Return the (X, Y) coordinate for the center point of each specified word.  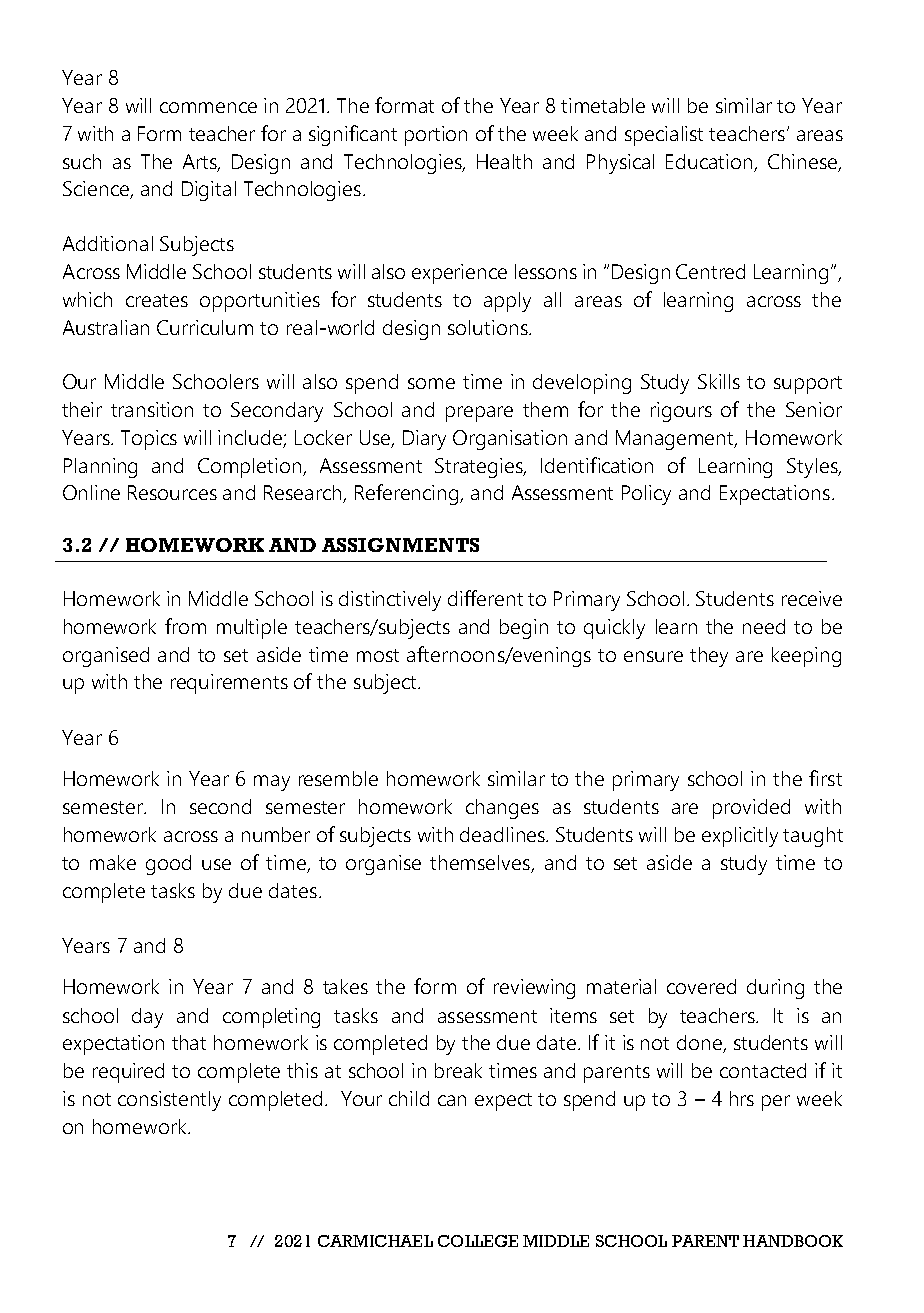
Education (709, 161)
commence (208, 107)
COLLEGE (478, 1241)
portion (436, 136)
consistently (169, 1101)
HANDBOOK (793, 1241)
